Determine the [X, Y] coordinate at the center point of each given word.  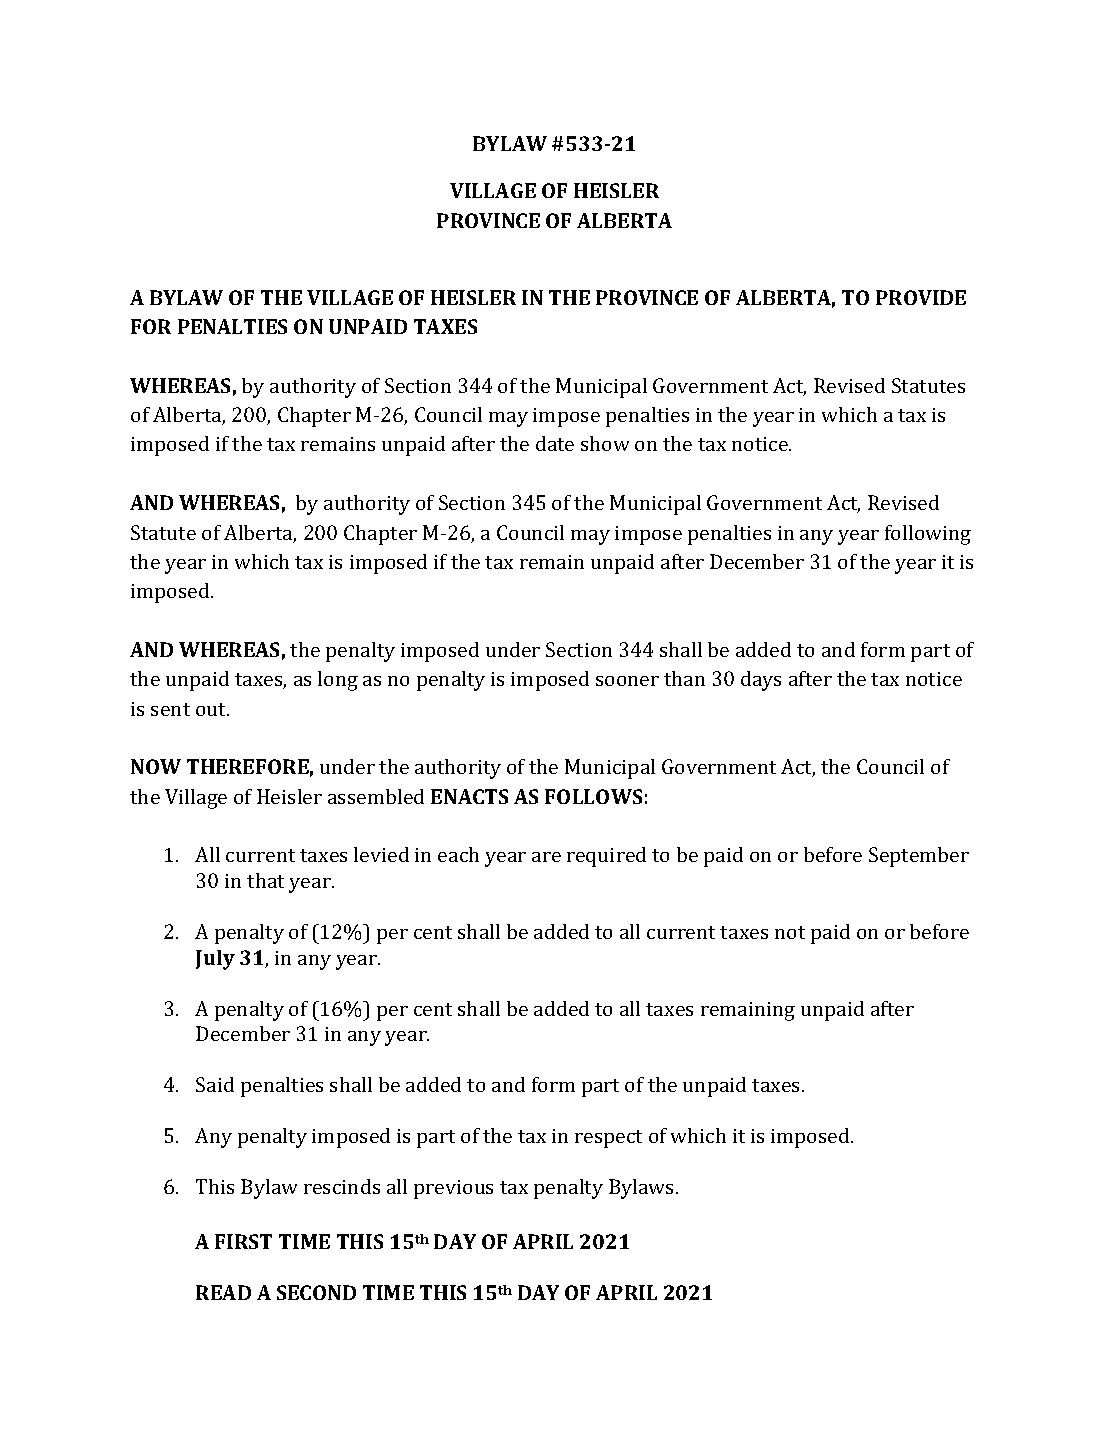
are [546, 857]
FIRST [243, 1241]
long [338, 681]
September [919, 857]
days [761, 681]
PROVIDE [921, 297]
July [215, 960]
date [555, 443]
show [605, 443]
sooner [627, 681]
